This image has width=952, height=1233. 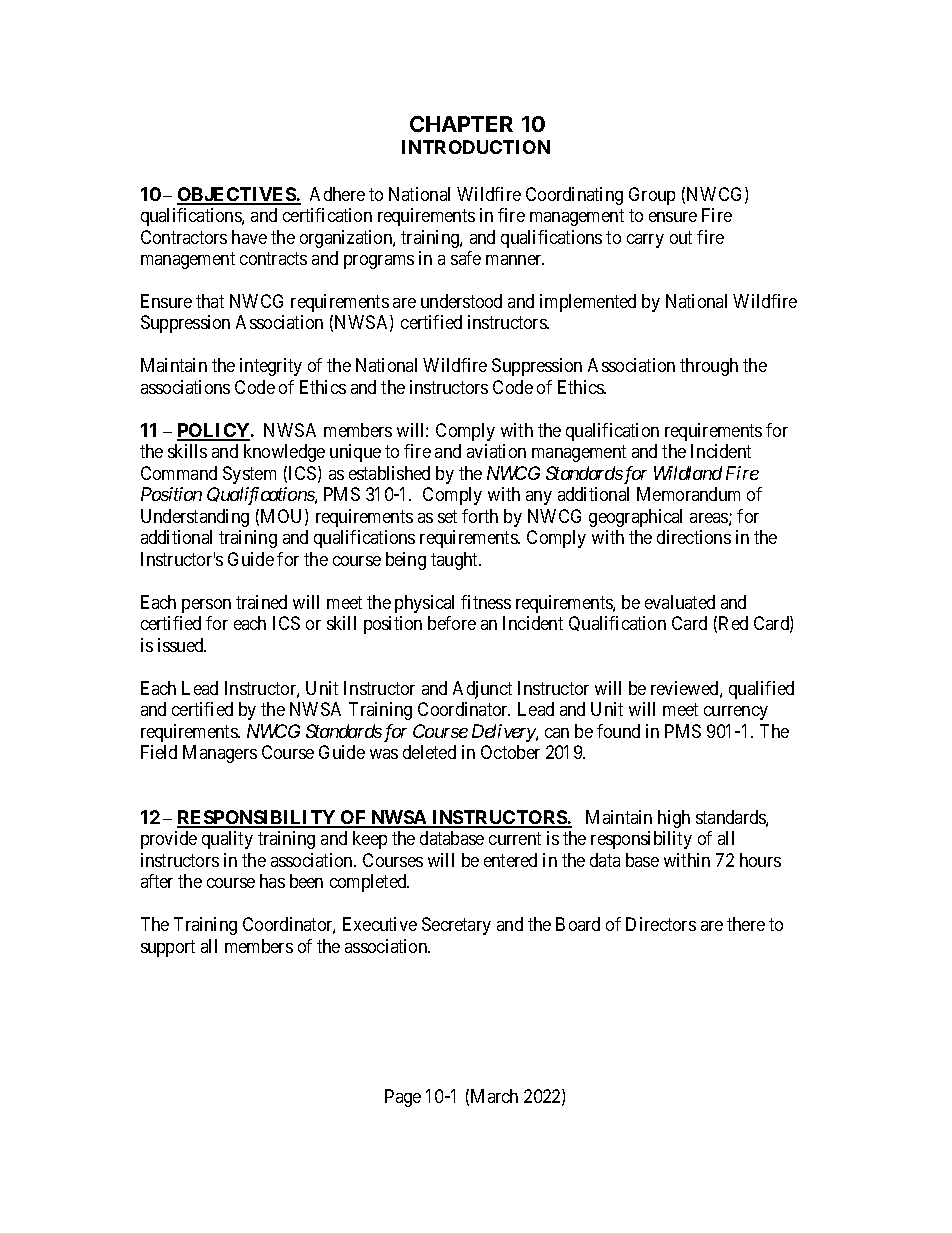 What do you see at coordinates (210, 301) in the image?
I see `that` at bounding box center [210, 301].
